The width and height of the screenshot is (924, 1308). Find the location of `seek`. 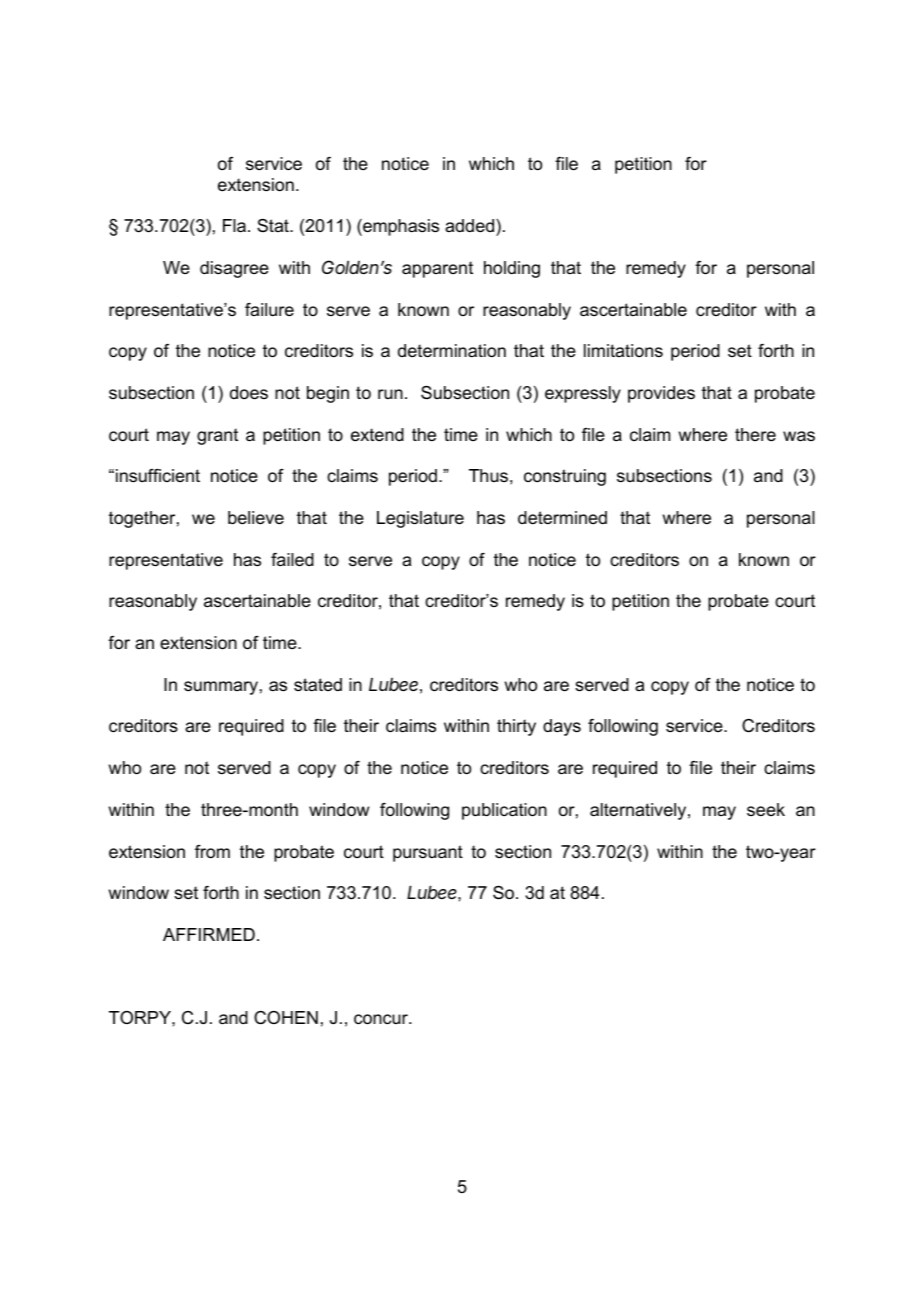

seek is located at coordinates (766, 809).
